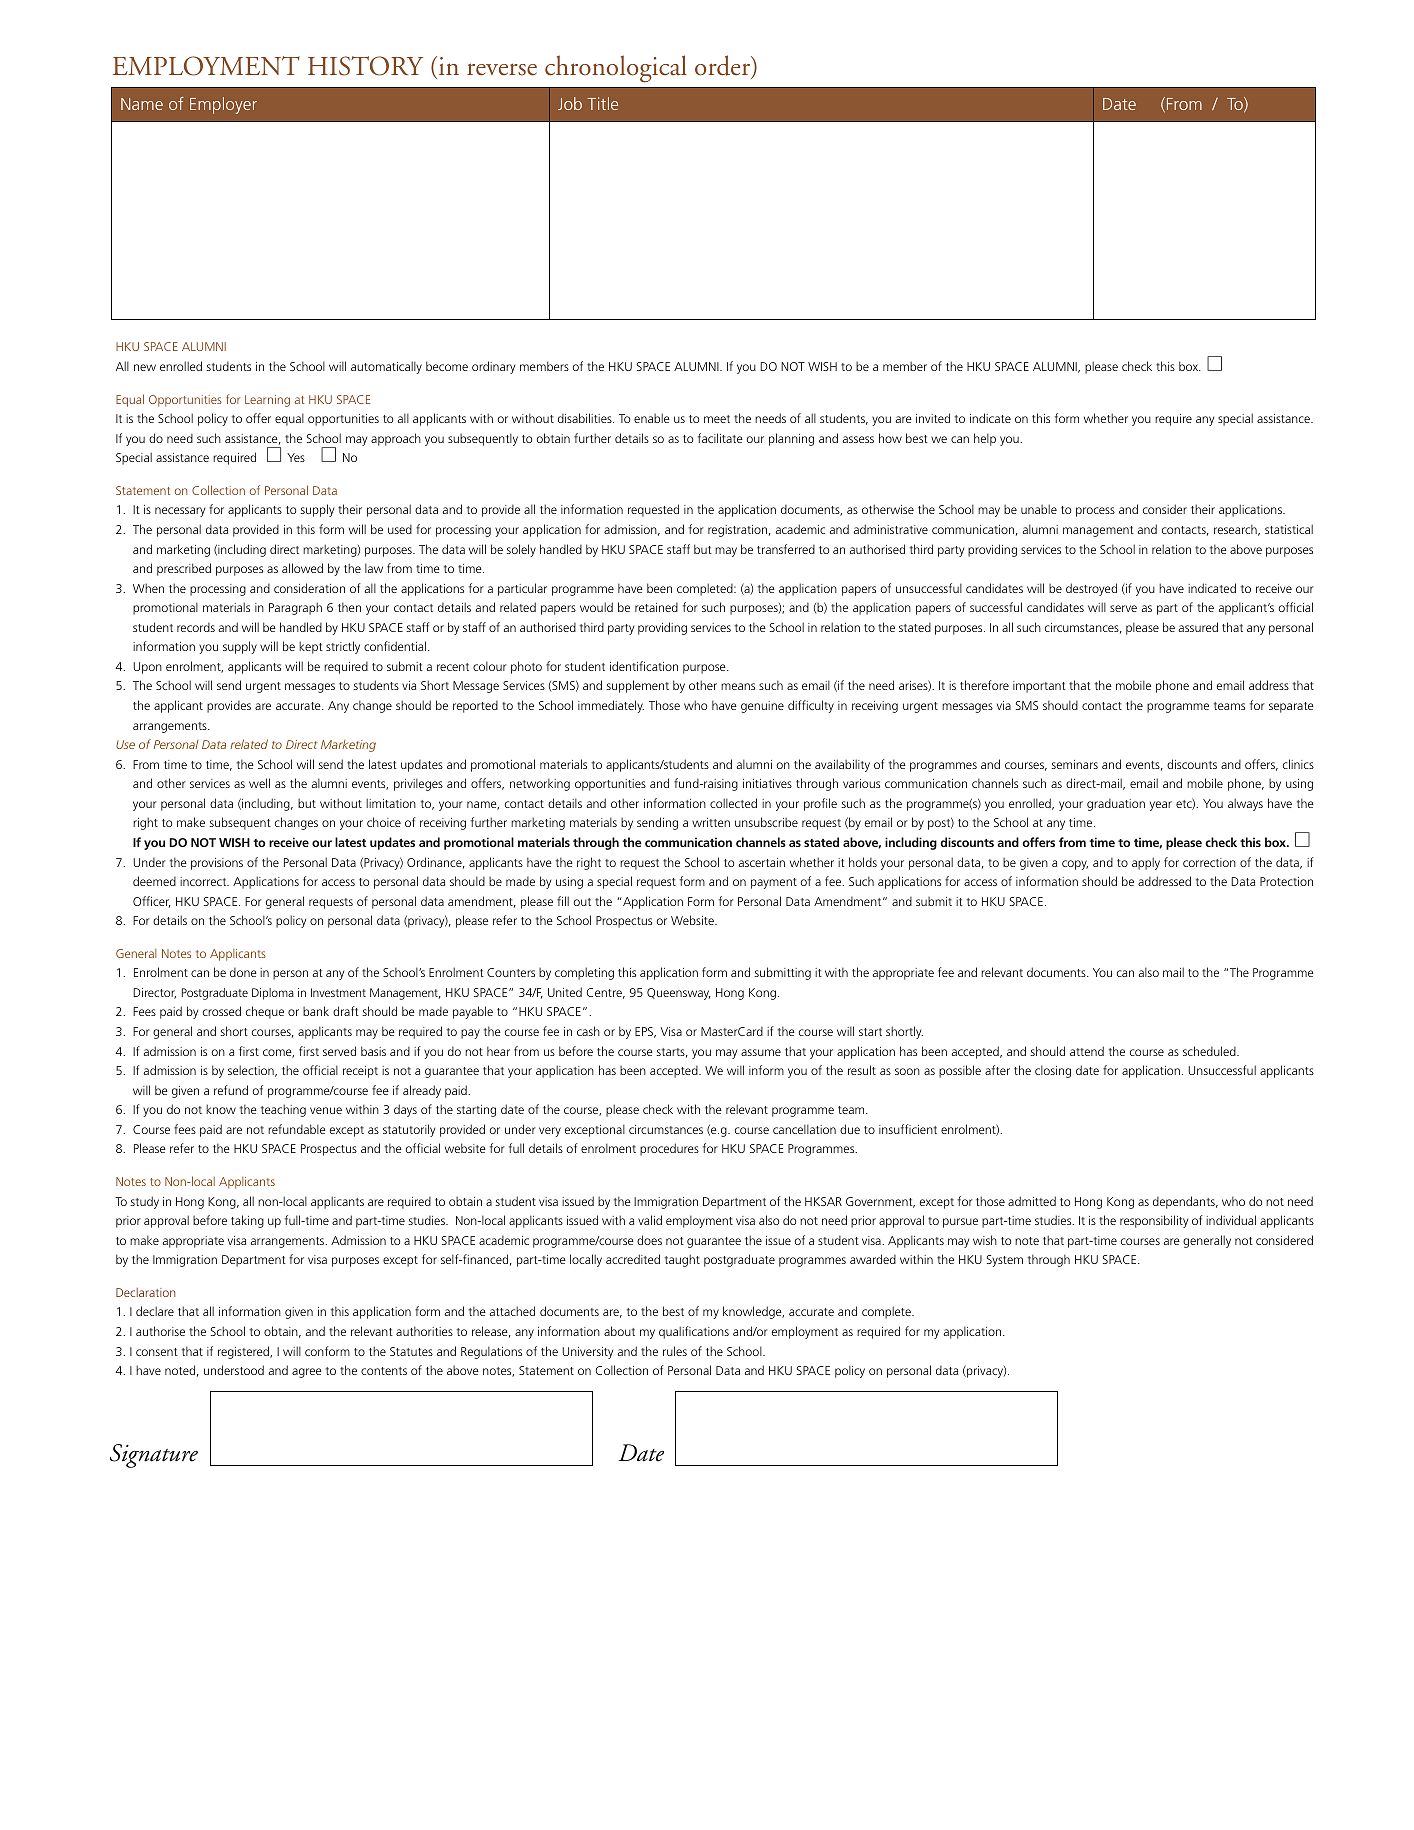 This document has height=1830, width=1414. What do you see at coordinates (259, 783) in the document?
I see `well` at bounding box center [259, 783].
